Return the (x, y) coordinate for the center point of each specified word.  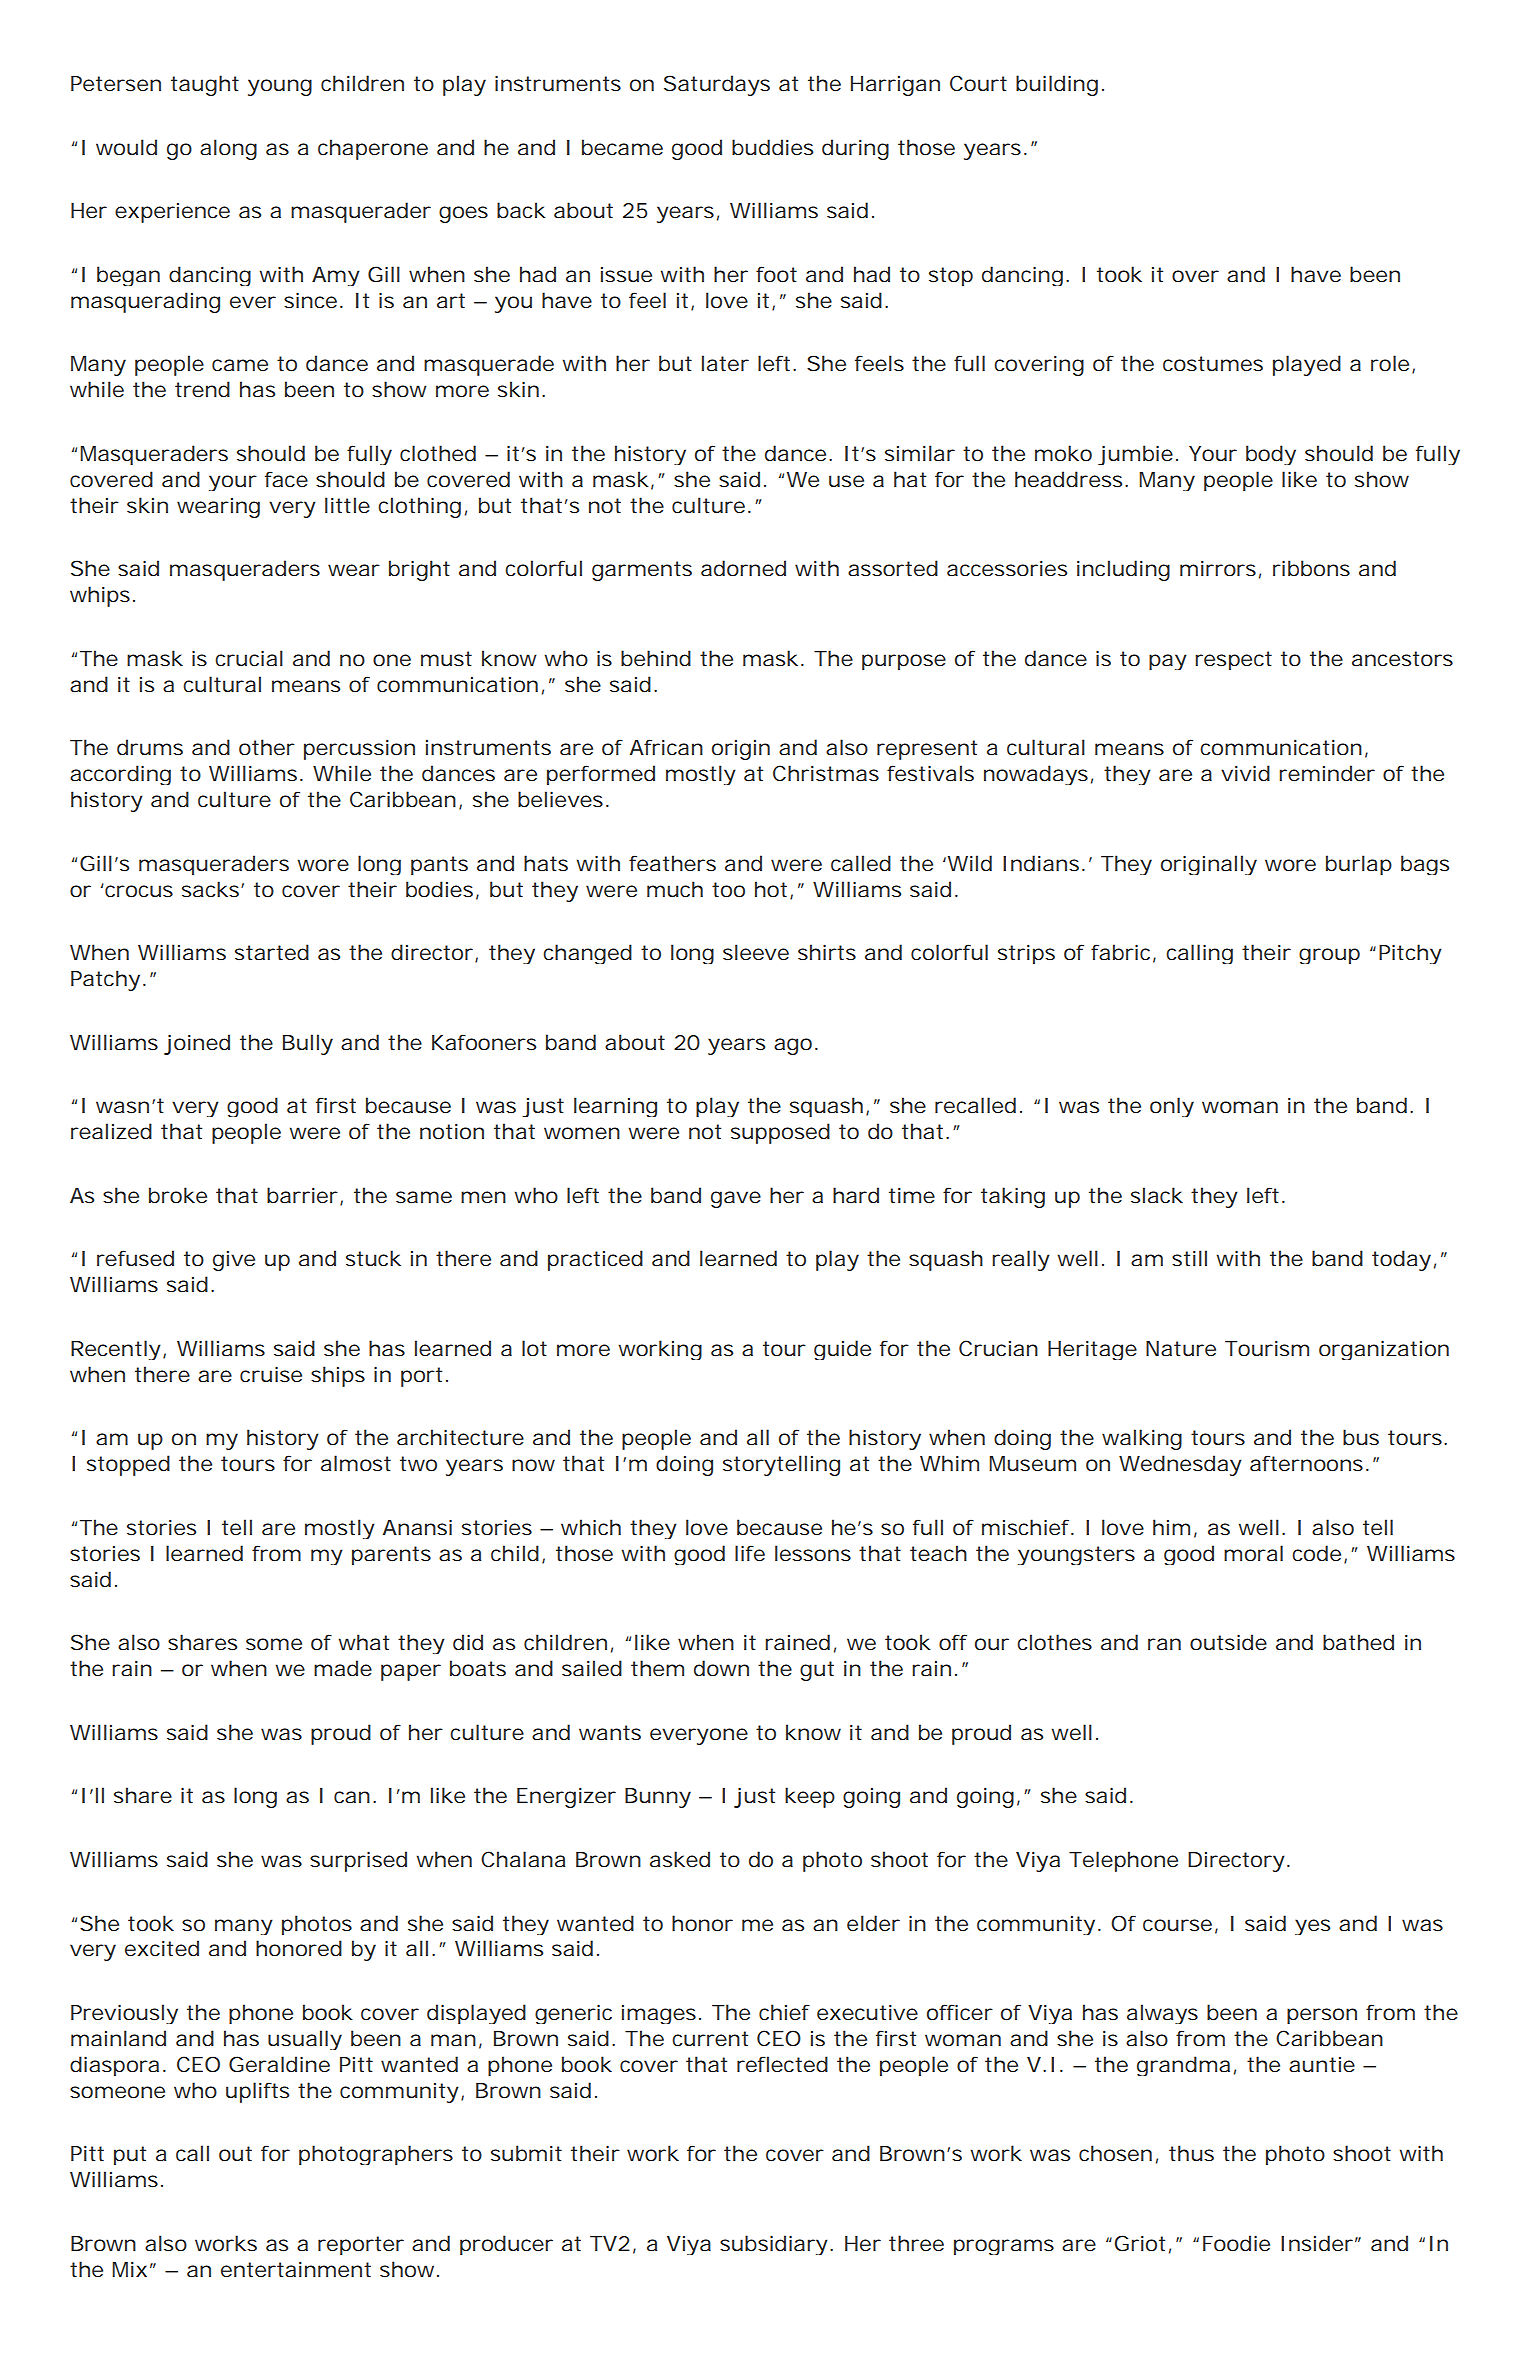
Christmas (826, 773)
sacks (212, 889)
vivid (1245, 773)
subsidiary (774, 2245)
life (750, 1553)
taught (205, 85)
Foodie (1236, 2243)
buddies (772, 147)
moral (1253, 1553)
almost (356, 1463)
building (1057, 85)
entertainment (296, 2269)
